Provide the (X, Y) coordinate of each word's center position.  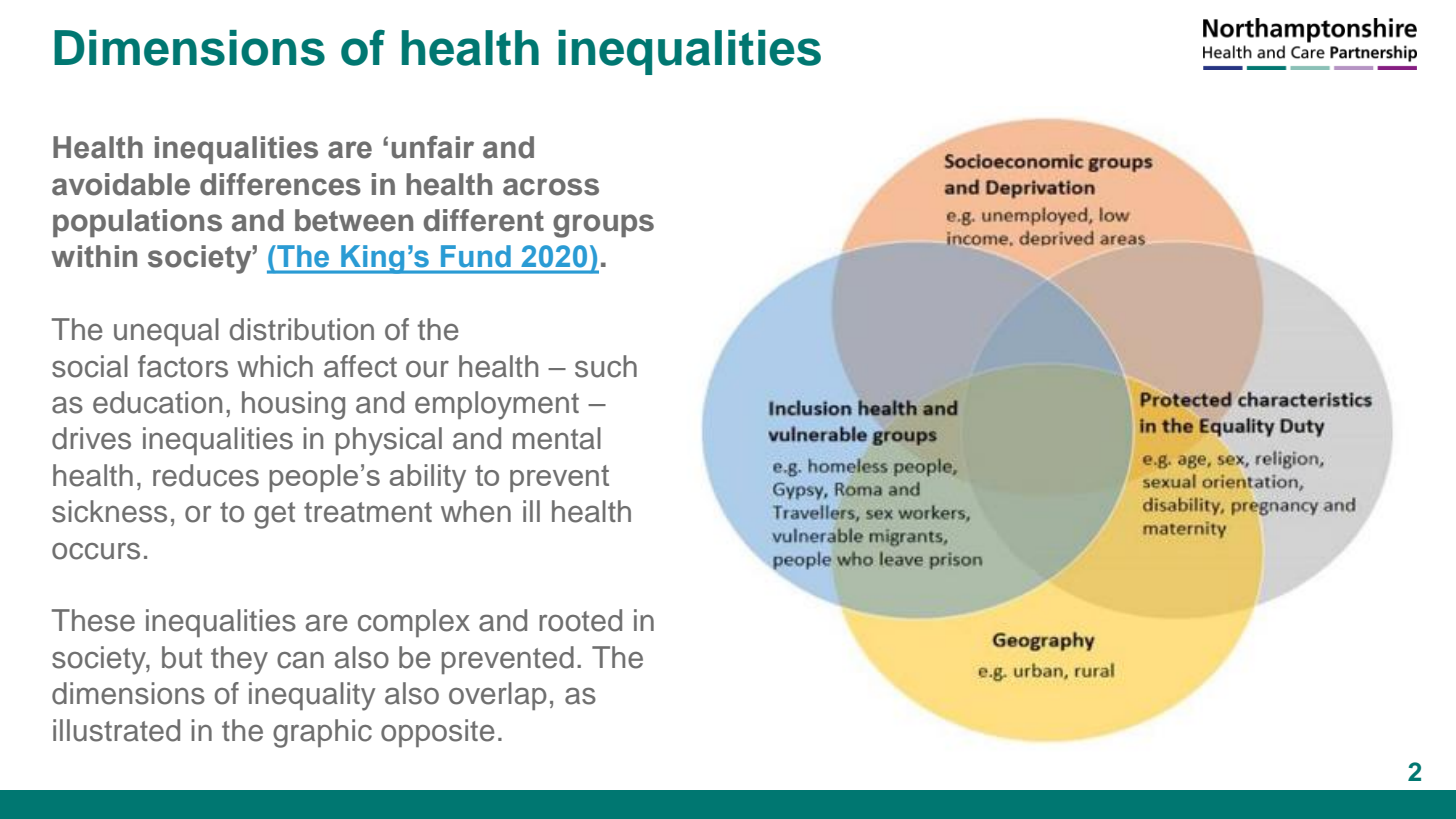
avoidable (121, 184)
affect (360, 366)
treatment (368, 512)
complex (414, 623)
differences (280, 184)
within (94, 256)
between (354, 220)
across (551, 187)
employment (497, 405)
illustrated (116, 730)
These (93, 620)
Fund (475, 256)
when (476, 511)
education (157, 402)
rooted (580, 620)
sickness (109, 511)
